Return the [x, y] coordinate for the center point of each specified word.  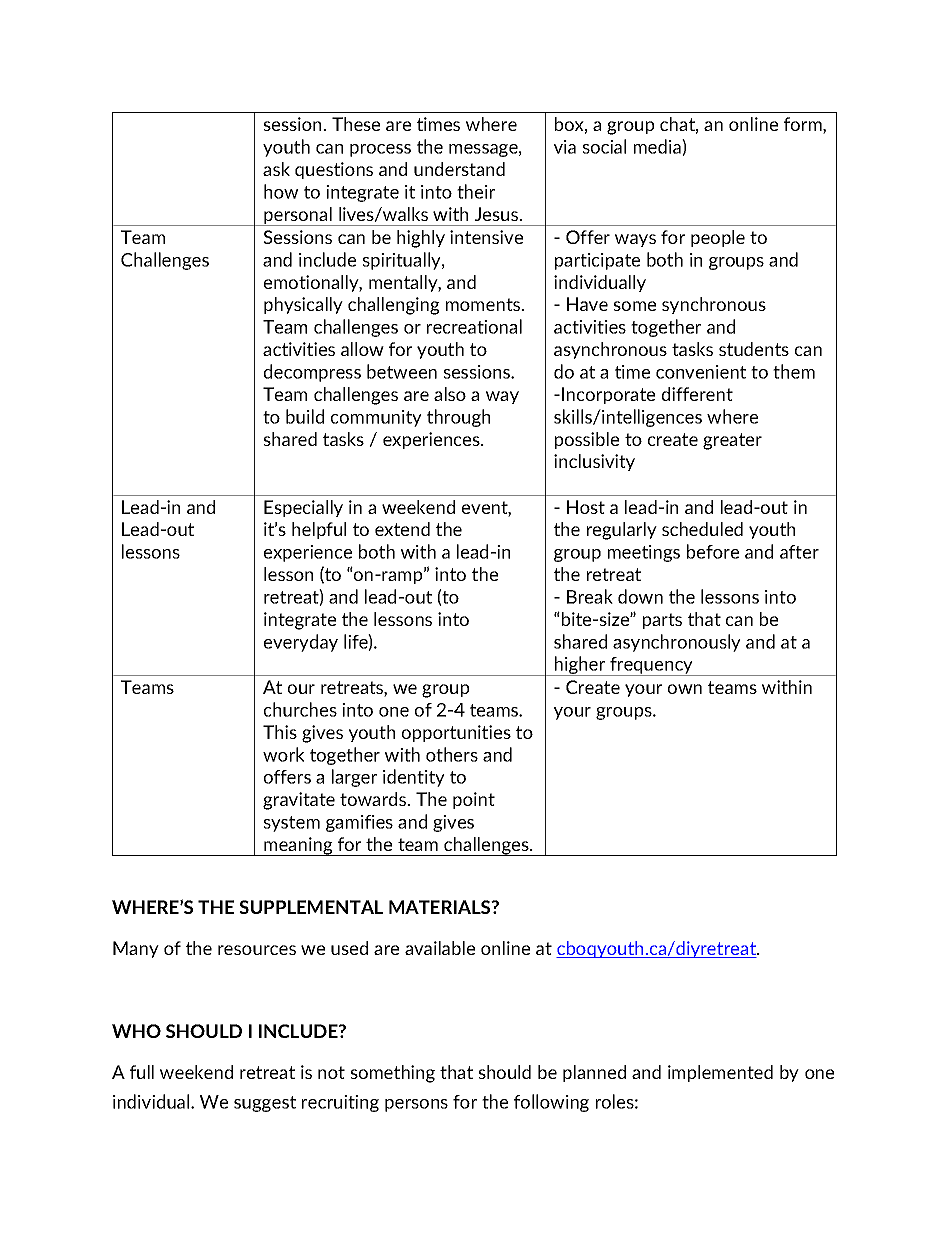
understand [459, 169]
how [281, 191]
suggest [265, 1104]
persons [416, 1105]
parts [662, 621]
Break [590, 596]
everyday [301, 643]
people [718, 238]
